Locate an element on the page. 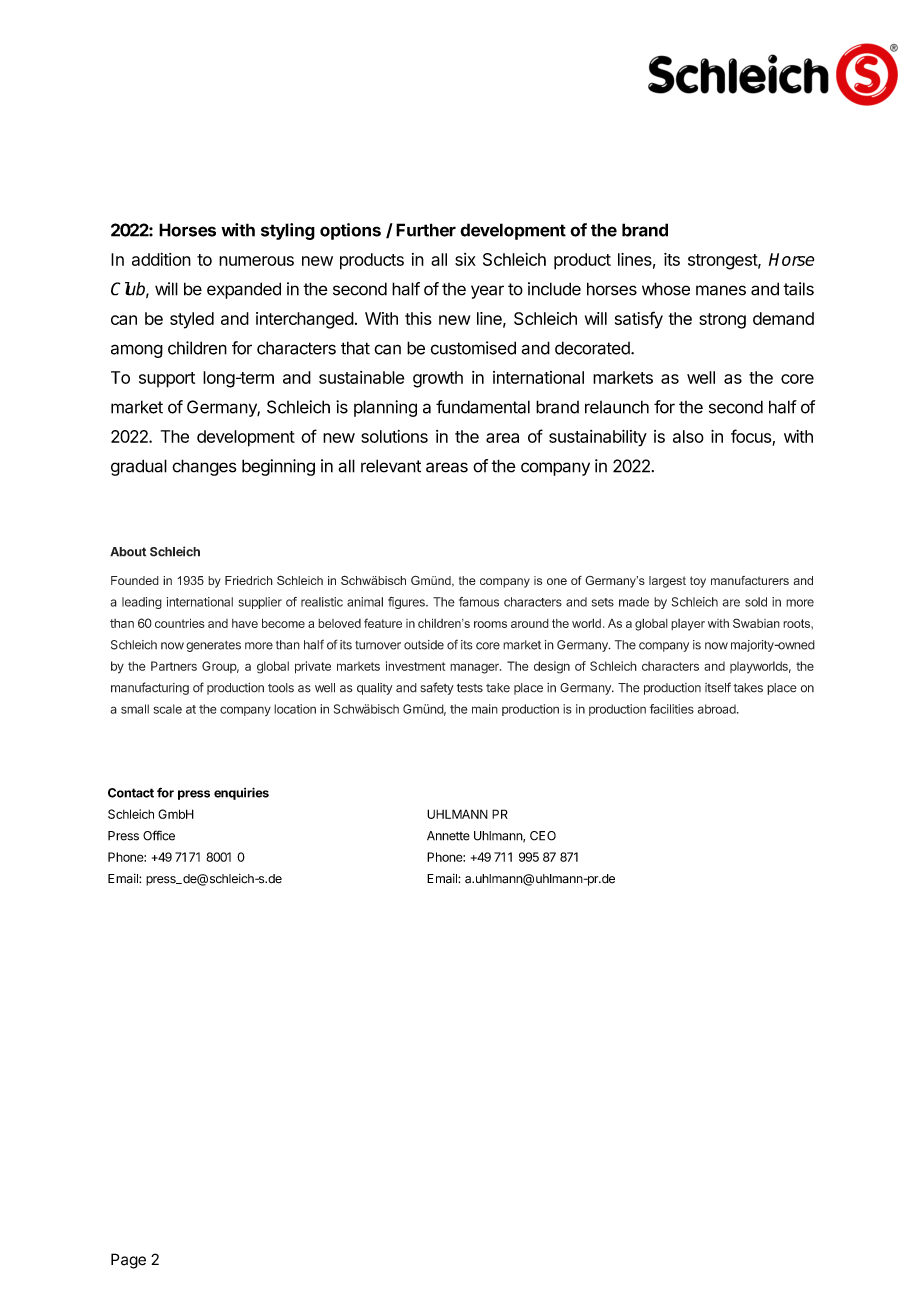 Image resolution: width=924 pixels, height=1308 pixels. manes is located at coordinates (721, 290).
